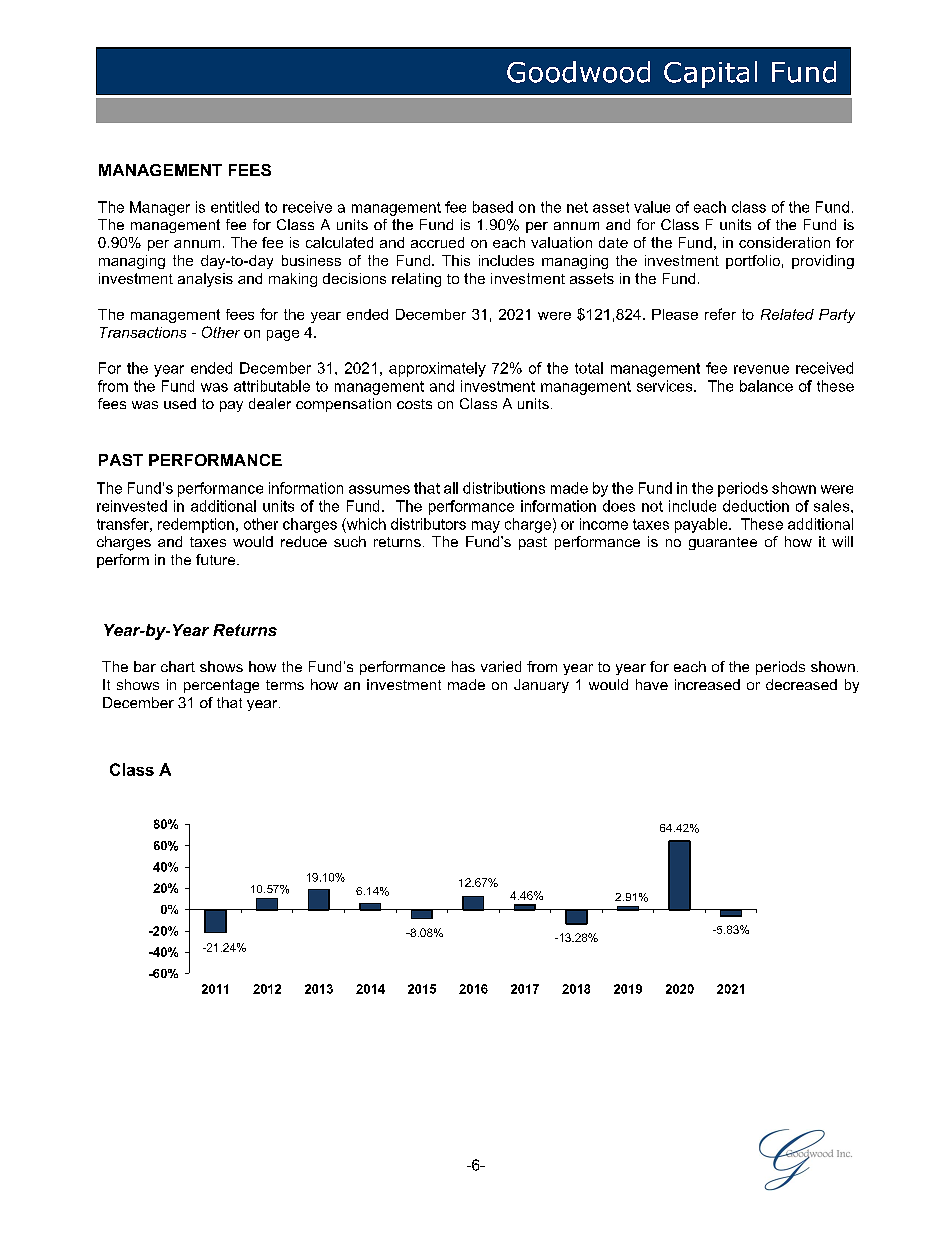 The height and width of the page is (1233, 952). I want to click on redemption, so click(196, 525).
